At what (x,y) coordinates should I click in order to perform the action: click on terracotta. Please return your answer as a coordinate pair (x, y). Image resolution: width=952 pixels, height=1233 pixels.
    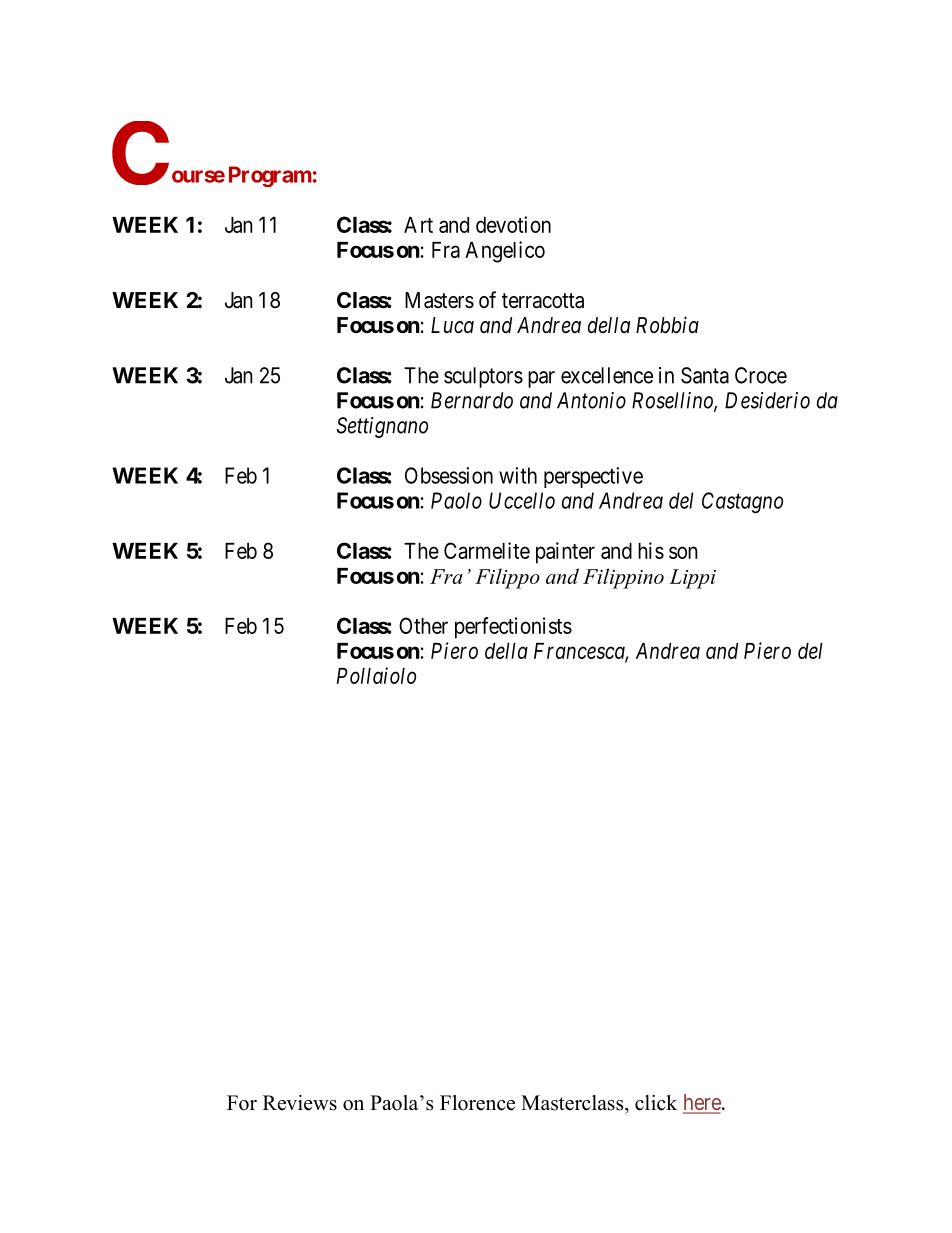
    Looking at the image, I should click on (543, 301).
